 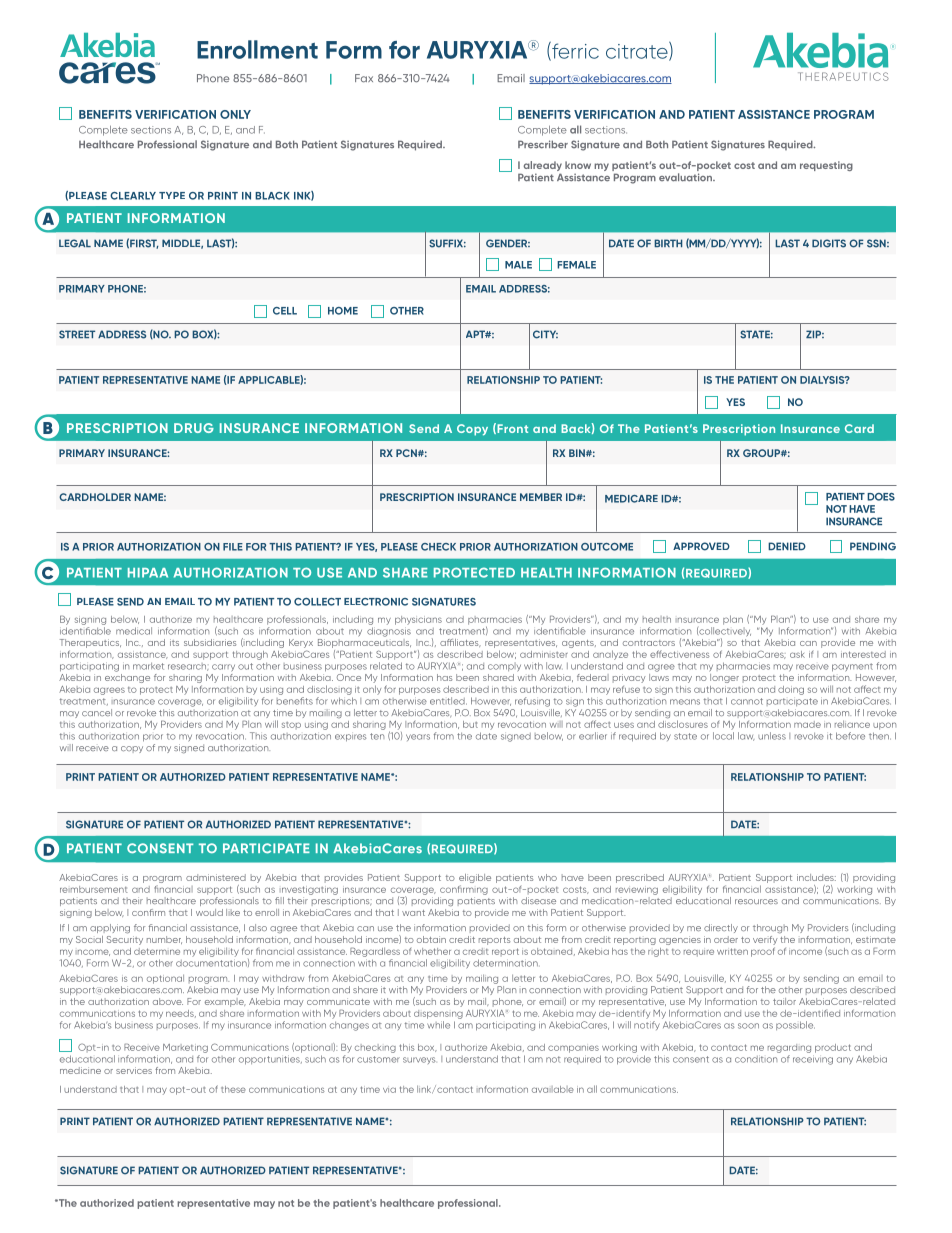 What do you see at coordinates (545, 334) in the page?
I see `CITY` at bounding box center [545, 334].
